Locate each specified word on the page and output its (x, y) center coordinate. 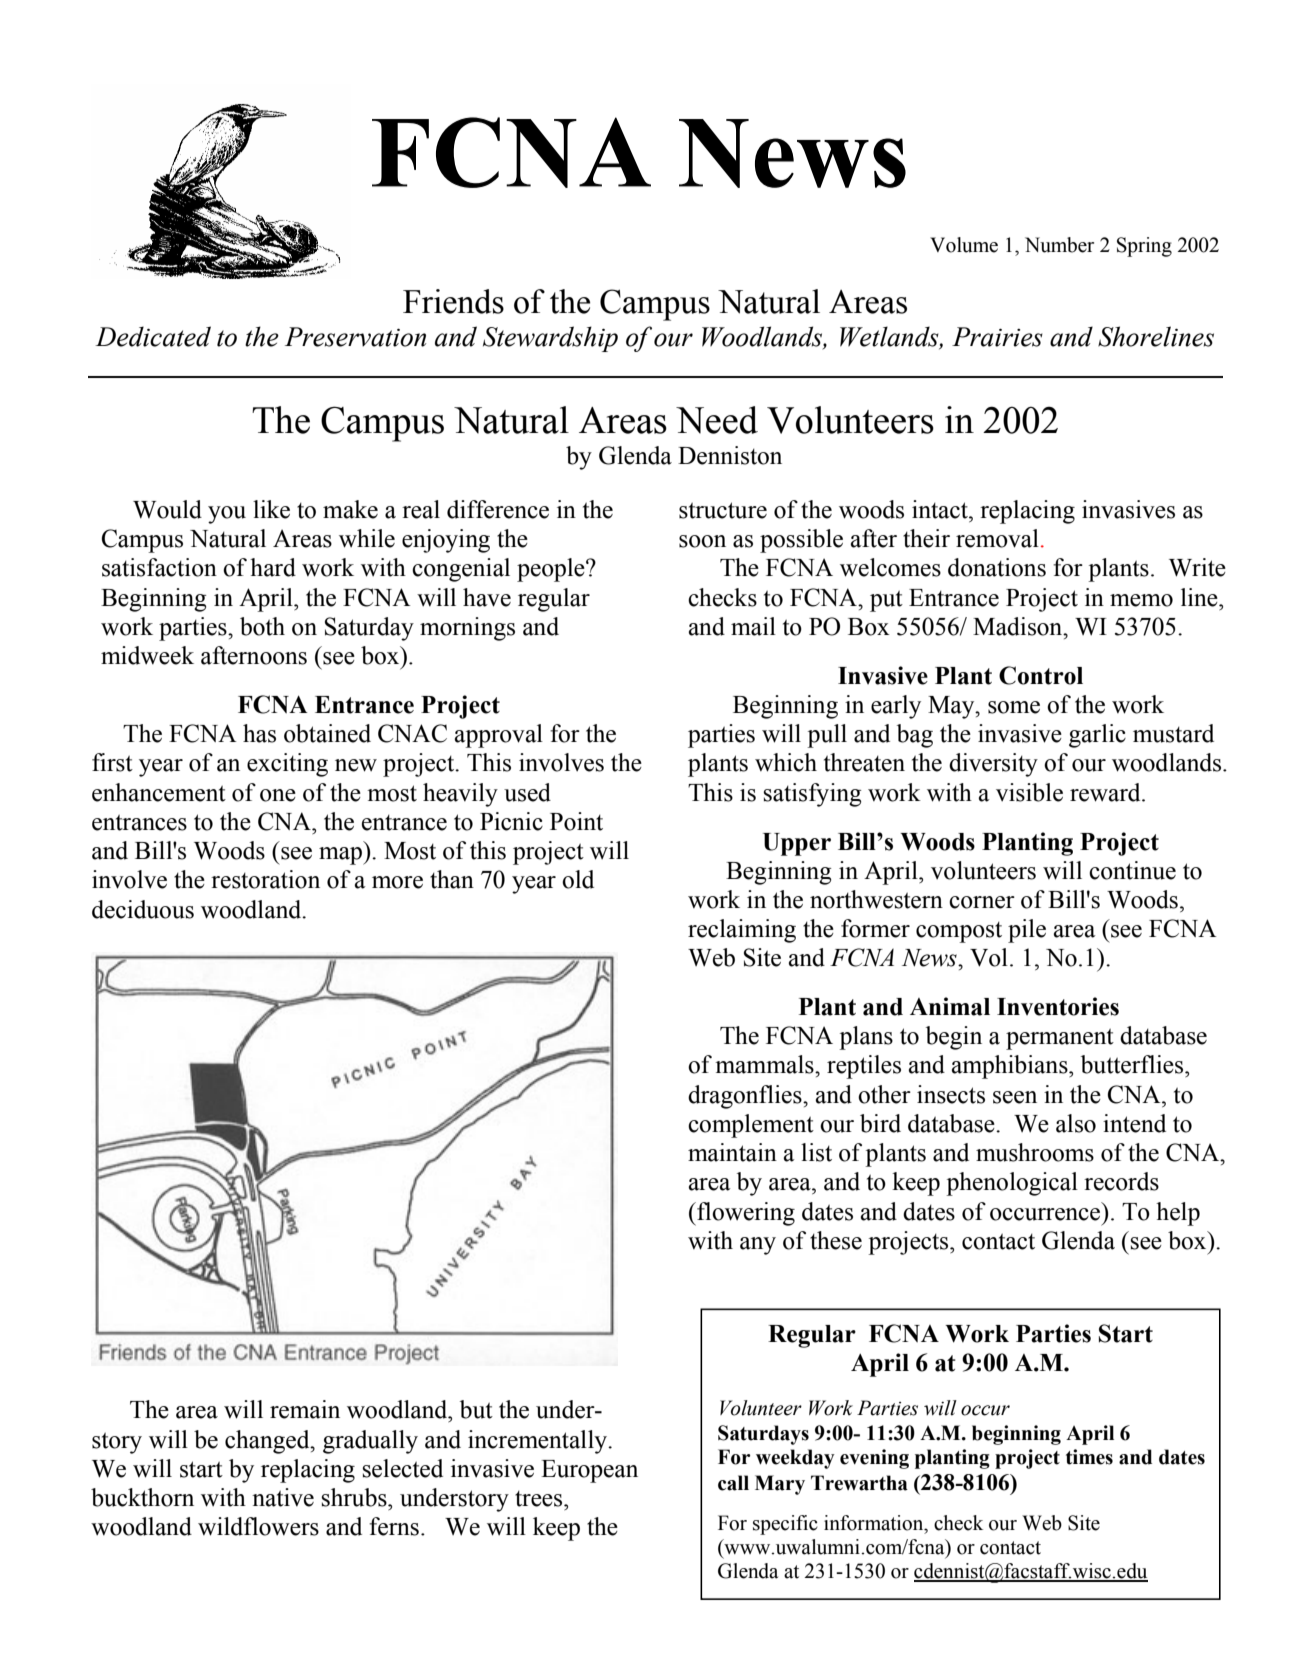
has (259, 733)
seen (1015, 1097)
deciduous (143, 909)
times (1089, 1457)
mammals (765, 1064)
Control (1041, 675)
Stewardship (550, 339)
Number (1059, 245)
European (589, 1471)
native (283, 1497)
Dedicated (153, 336)
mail (753, 626)
